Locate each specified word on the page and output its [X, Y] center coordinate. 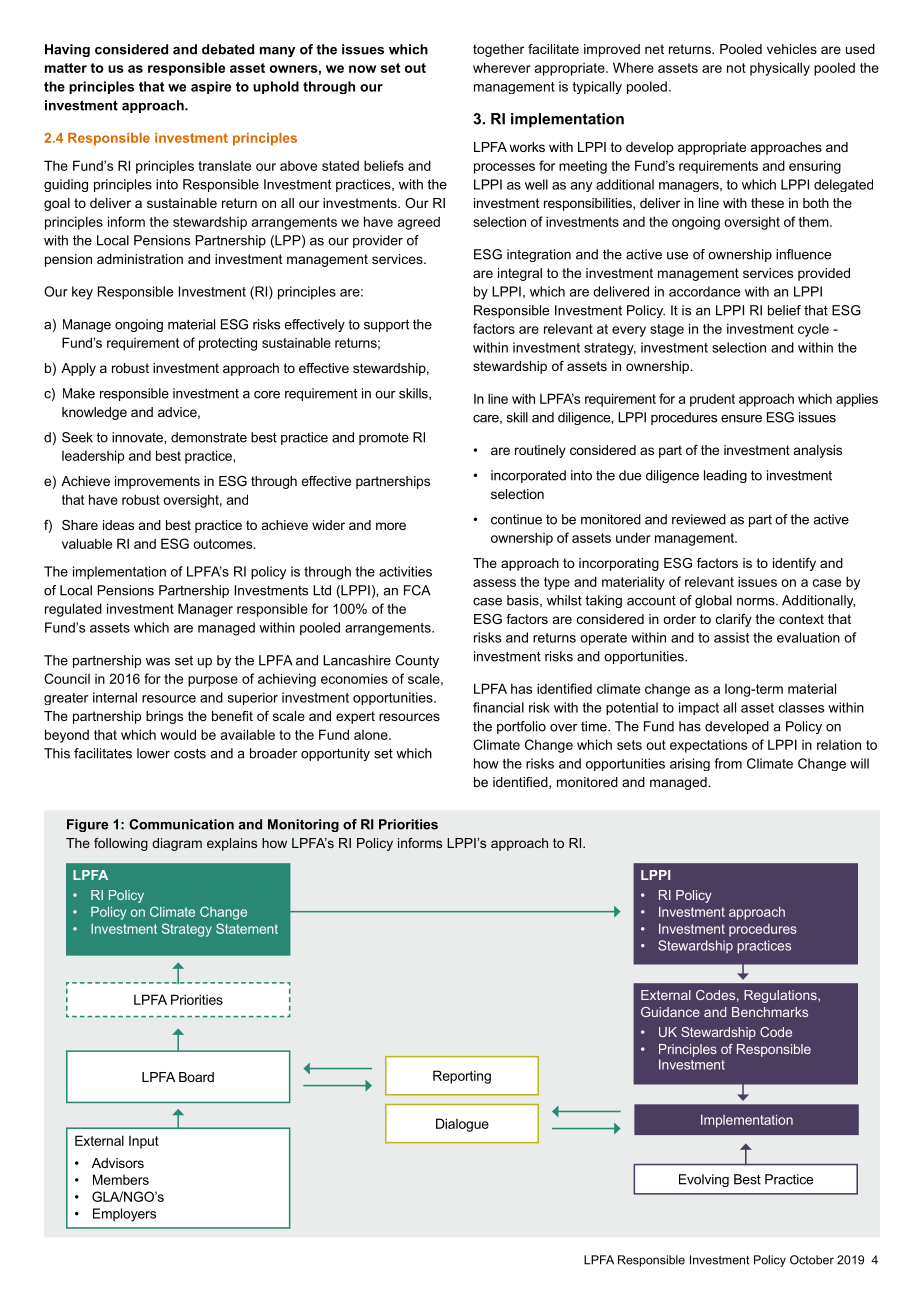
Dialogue [462, 1125]
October [812, 1260]
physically [780, 69]
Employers [124, 1215]
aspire [211, 87]
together [498, 50]
